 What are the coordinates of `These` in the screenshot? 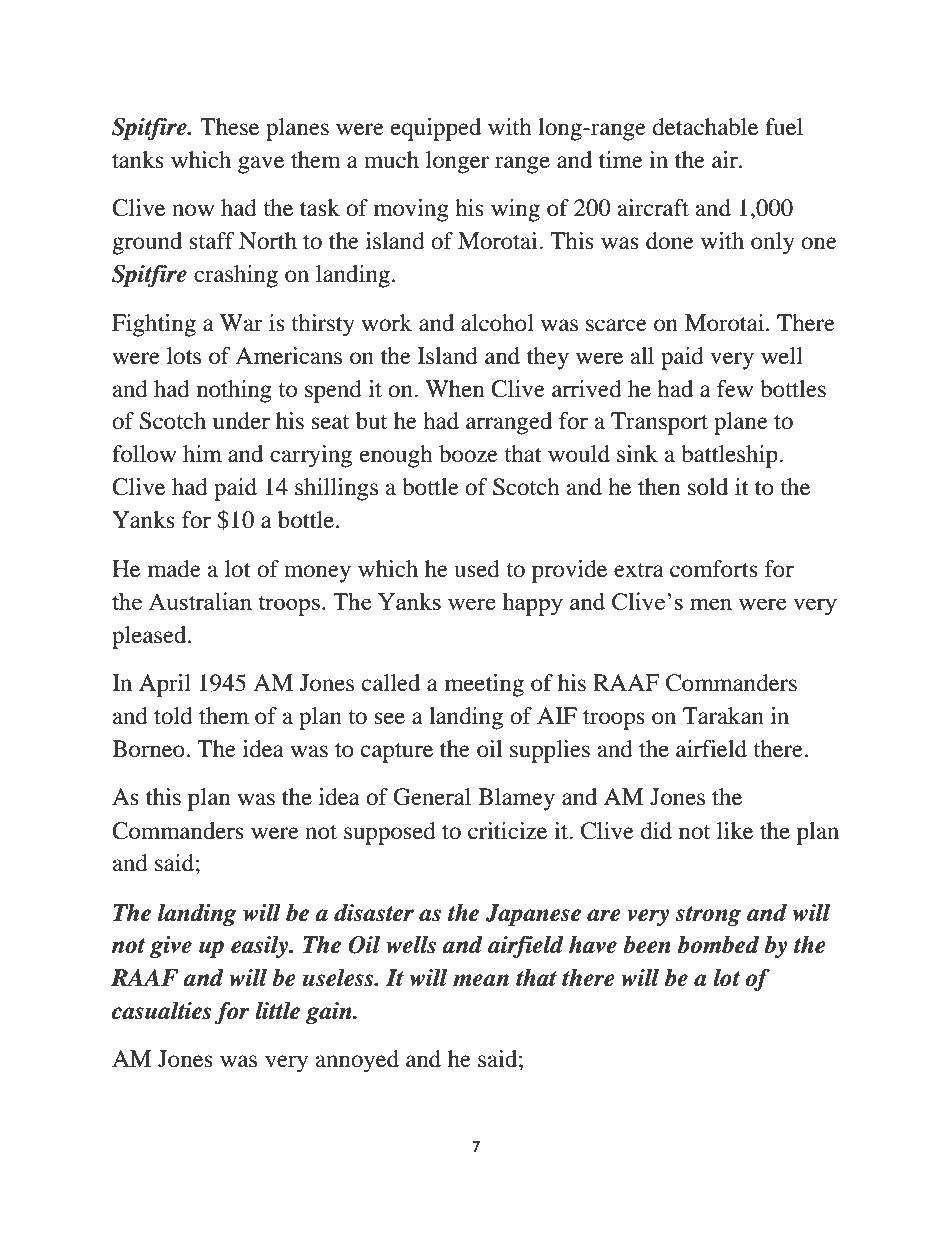 It's located at (229, 127).
